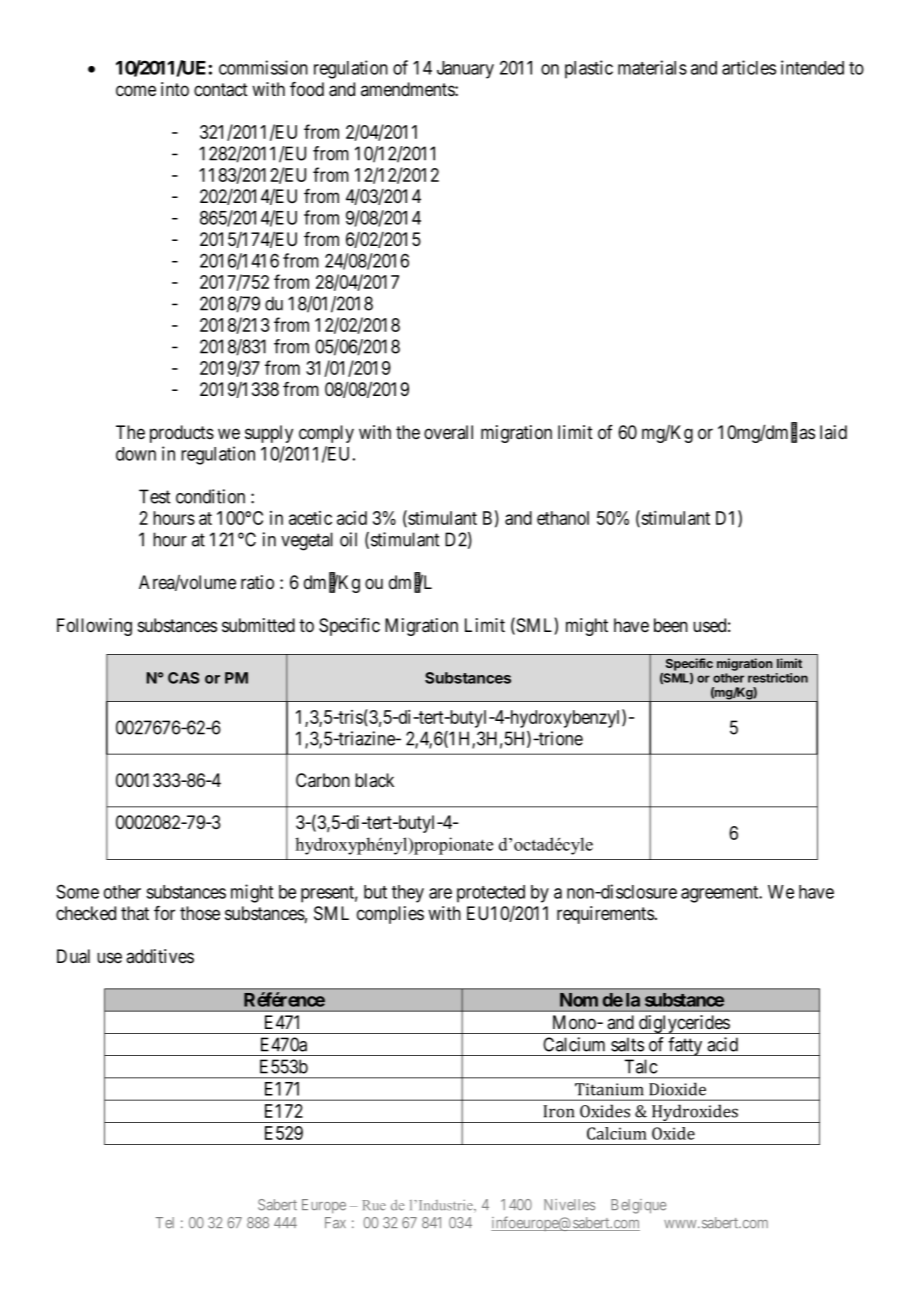 This screenshot has height=1308, width=924. Describe the element at coordinates (749, 67) in the screenshot. I see `articles` at that location.
